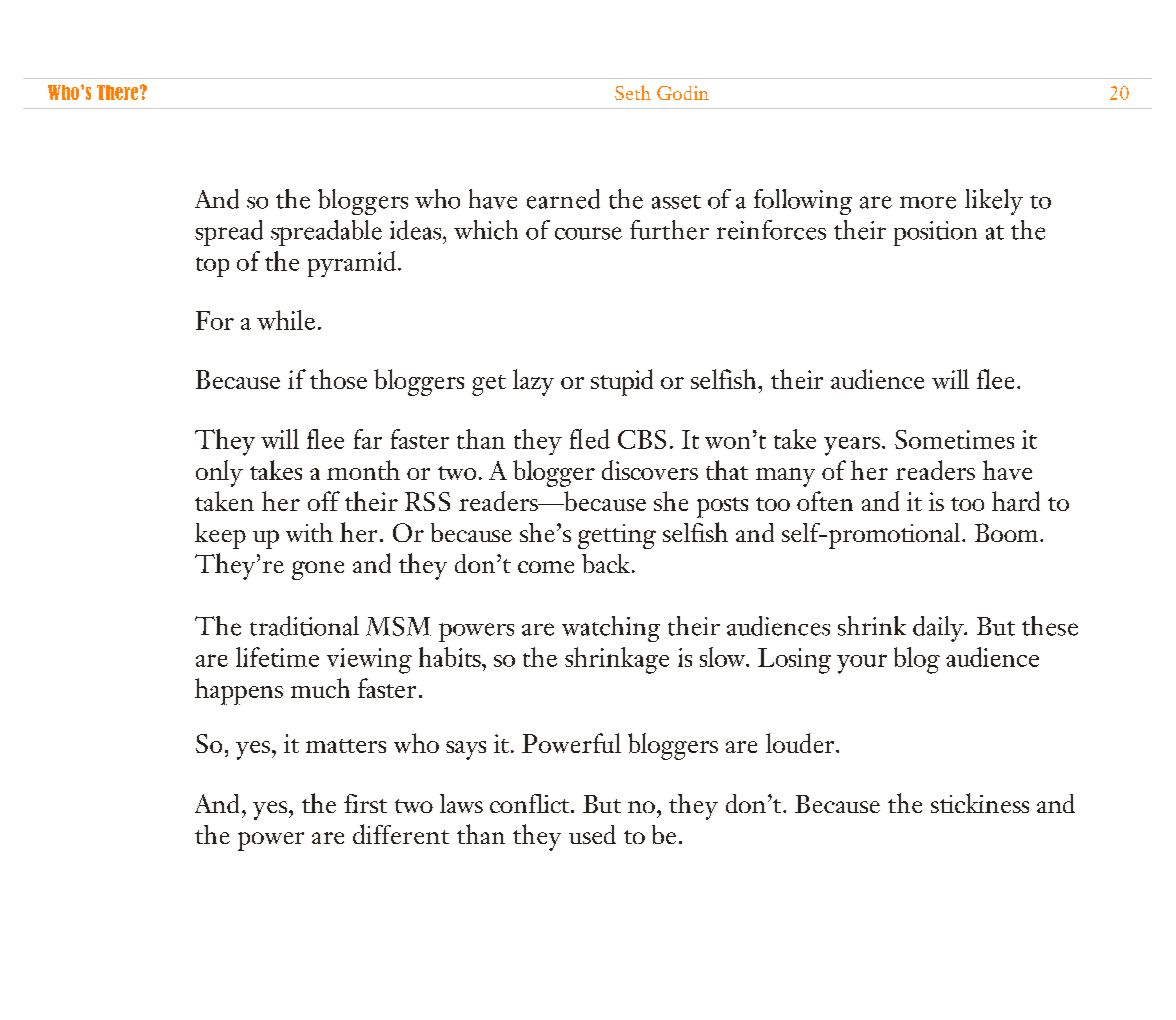 The image size is (1176, 1020). What do you see at coordinates (617, 536) in the document?
I see `getting` at bounding box center [617, 536].
